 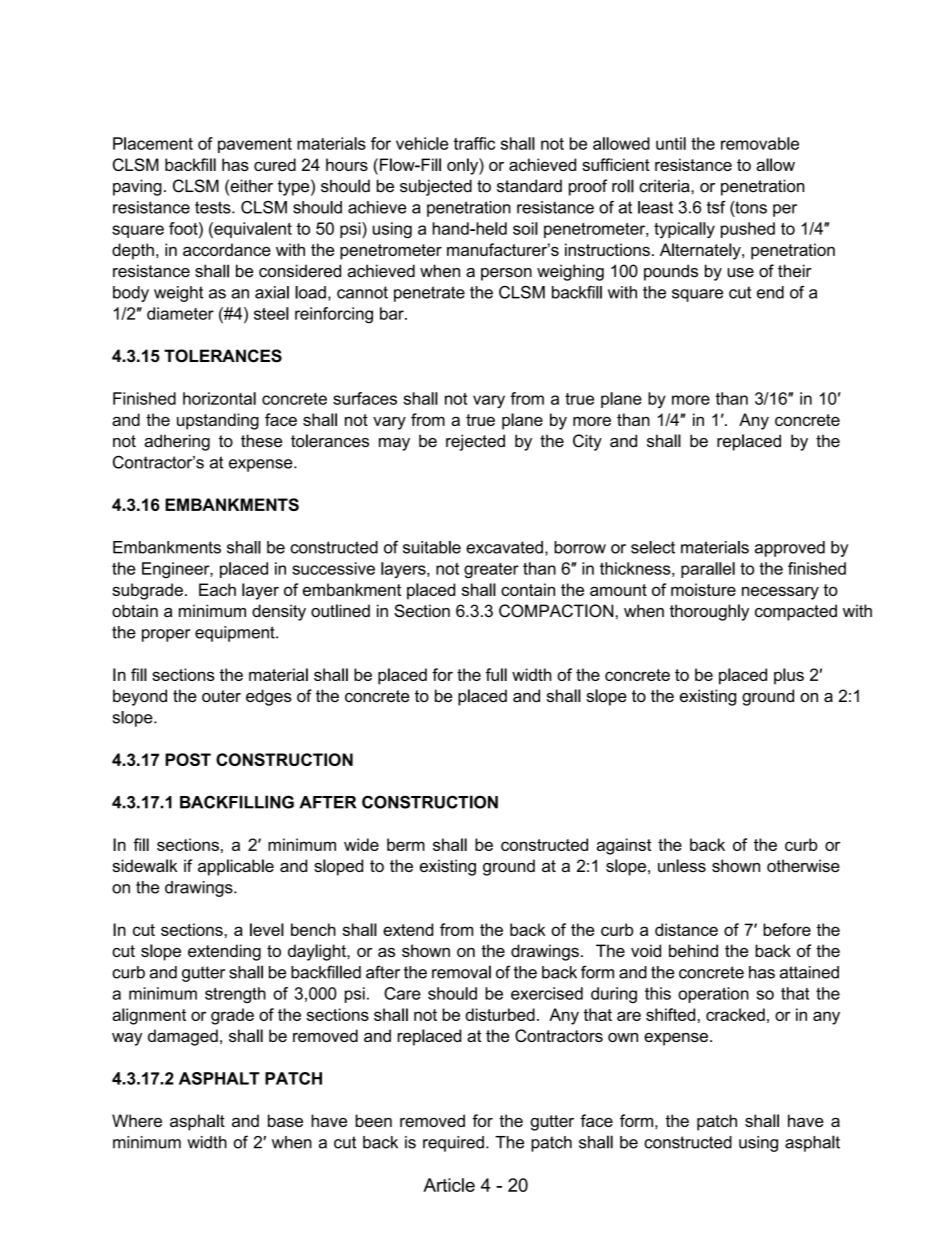 What do you see at coordinates (137, 1120) in the page?
I see `Where` at bounding box center [137, 1120].
